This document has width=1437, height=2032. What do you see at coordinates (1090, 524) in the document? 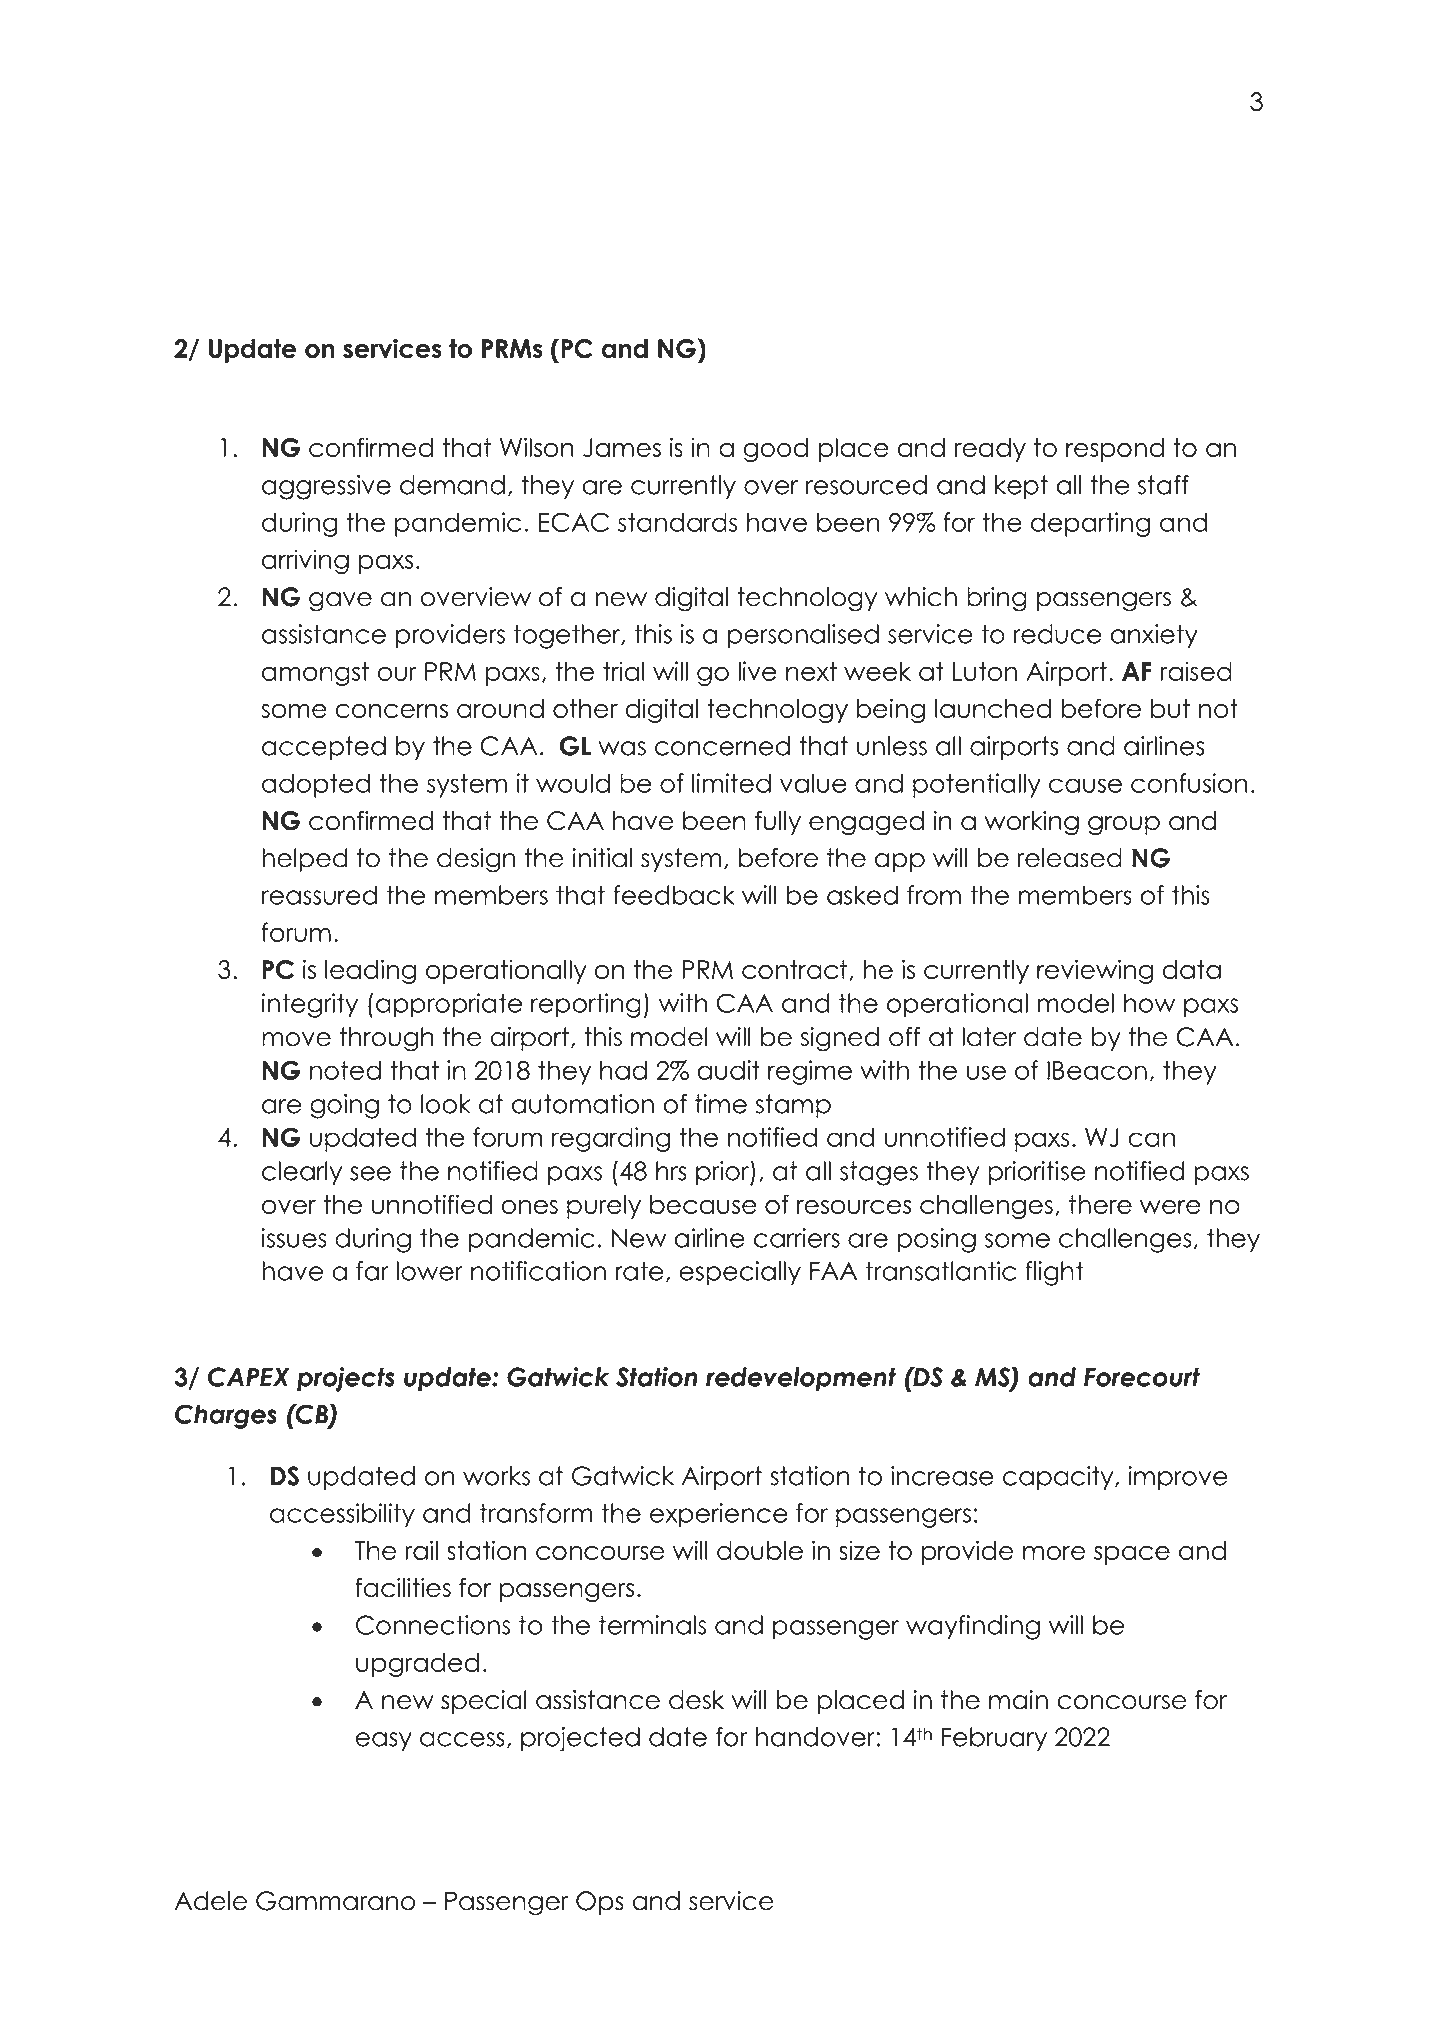
I see `departing` at bounding box center [1090, 524].
